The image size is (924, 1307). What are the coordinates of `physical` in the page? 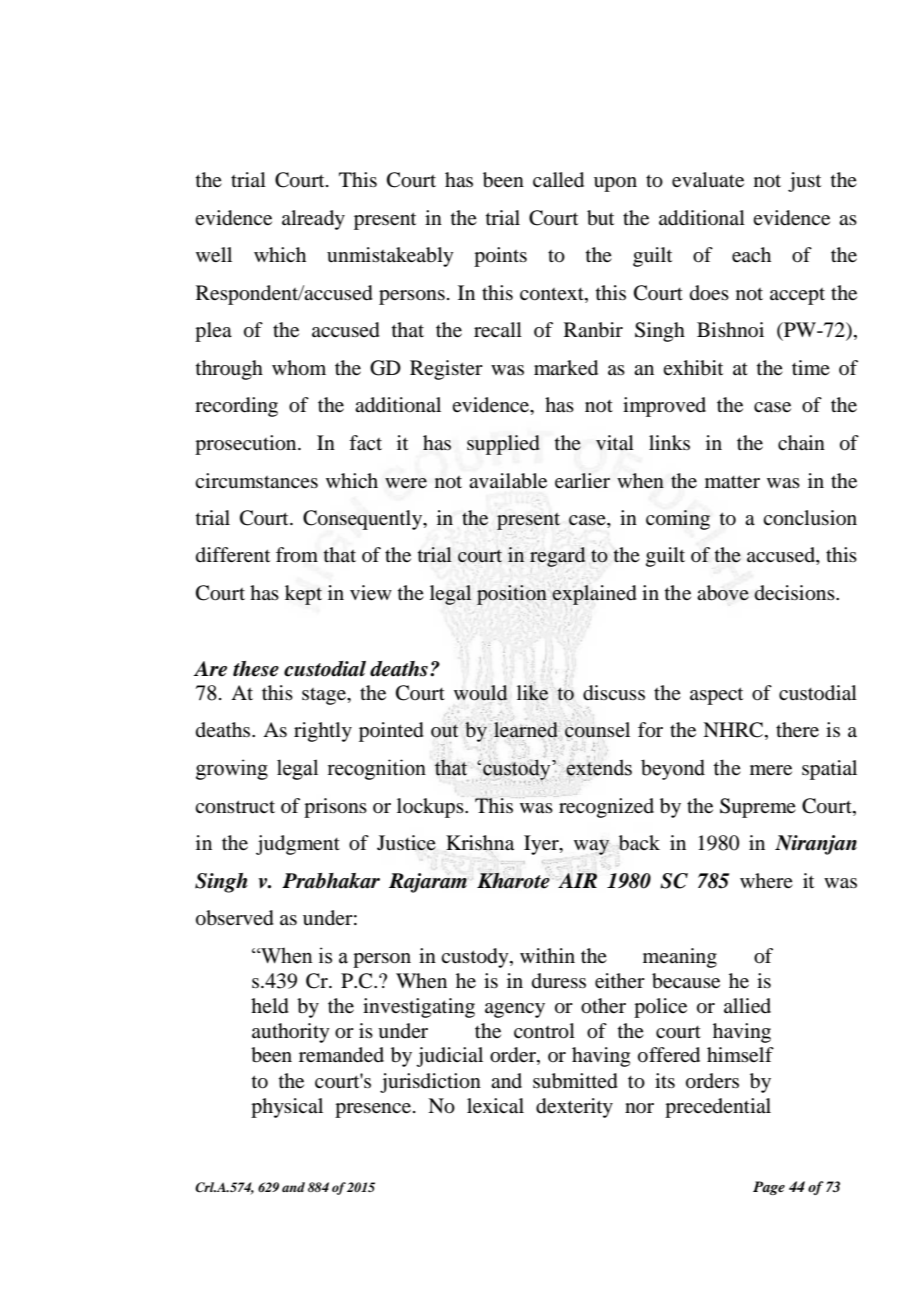 It's located at (287, 1108).
